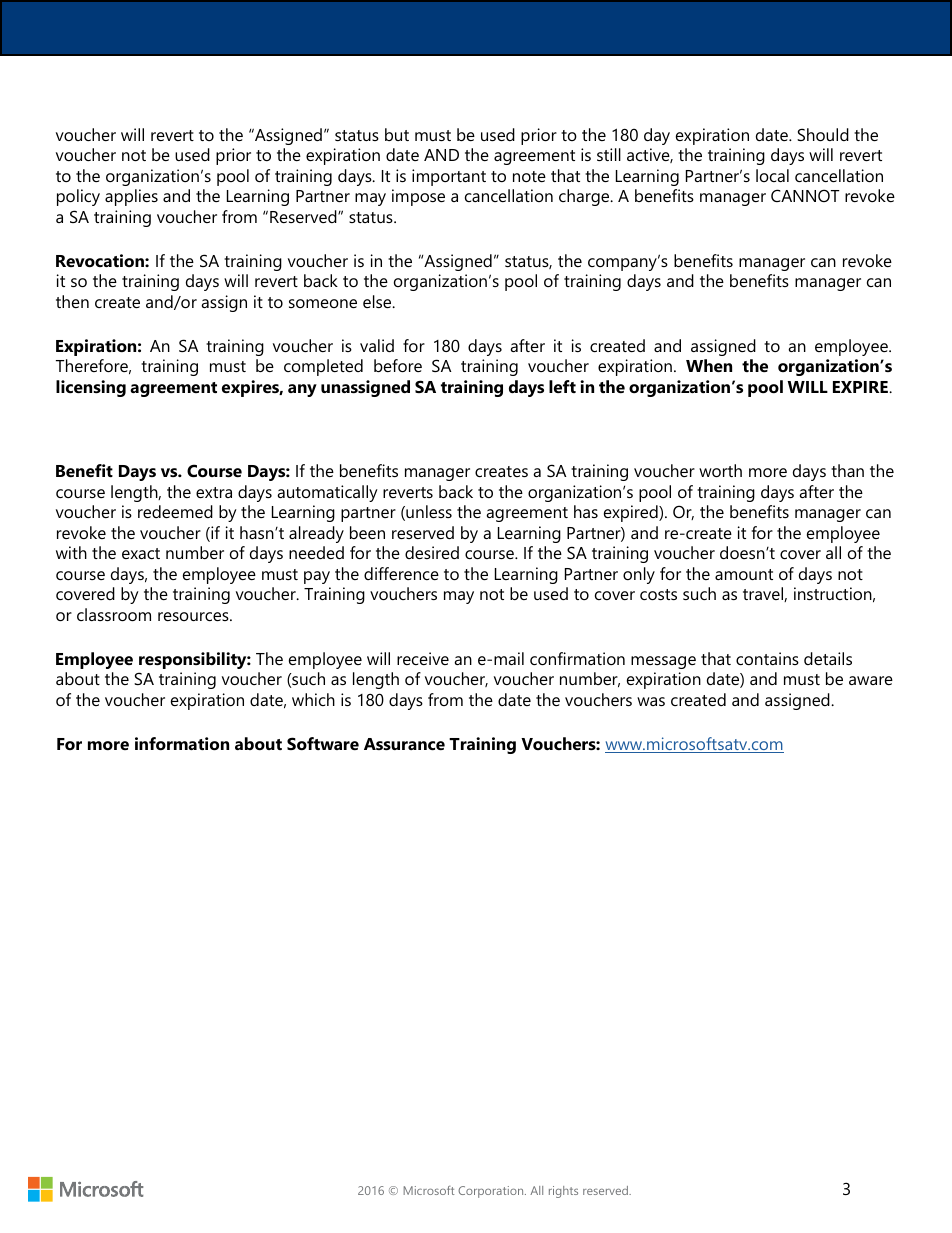 The height and width of the document is (1233, 952). Describe the element at coordinates (182, 743) in the document. I see `information` at that location.
